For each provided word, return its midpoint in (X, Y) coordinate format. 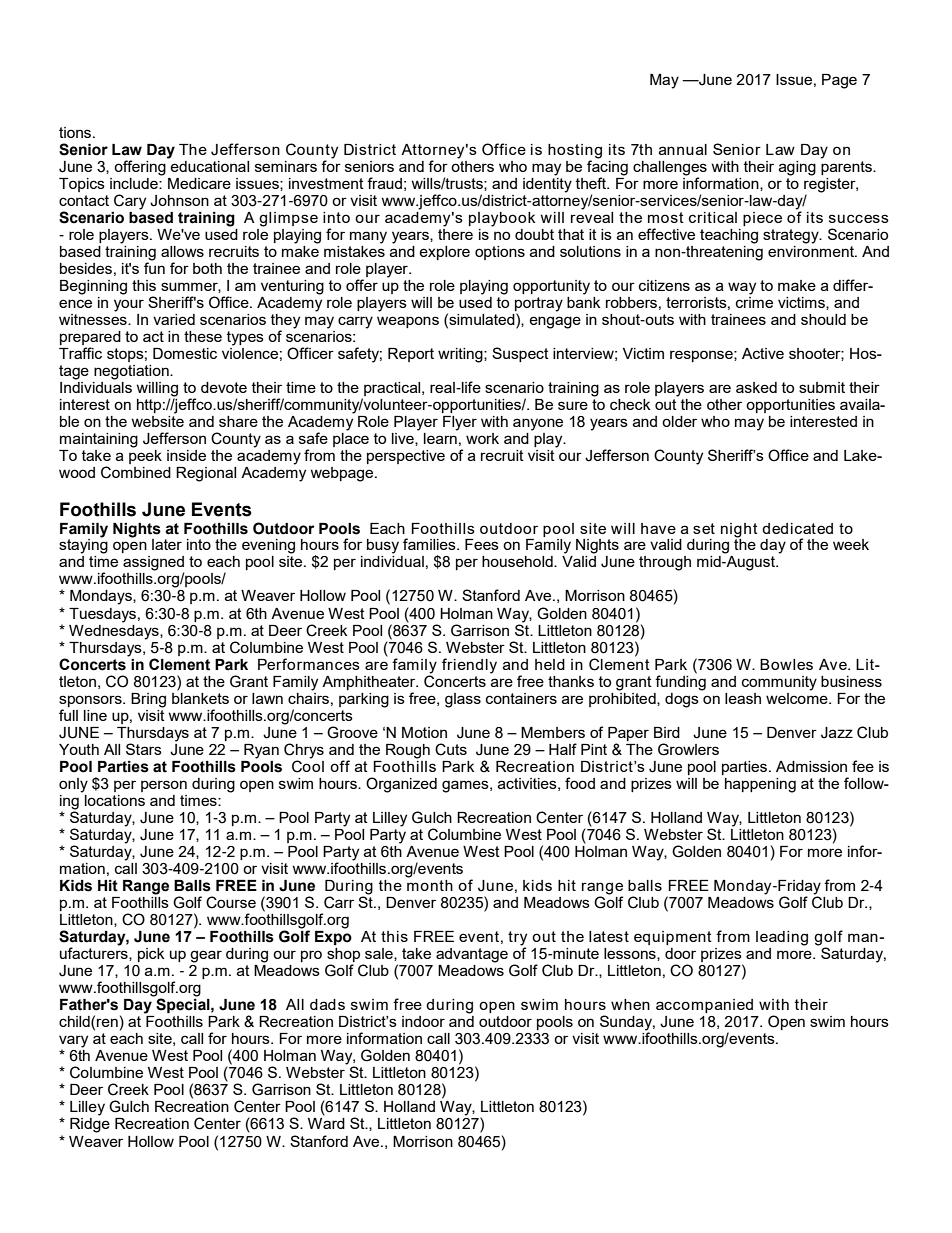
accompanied (704, 1006)
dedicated (797, 528)
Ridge (90, 1125)
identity (547, 184)
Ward (326, 1123)
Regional (206, 474)
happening (760, 785)
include (135, 183)
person (164, 786)
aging (797, 168)
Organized (401, 785)
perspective (406, 457)
